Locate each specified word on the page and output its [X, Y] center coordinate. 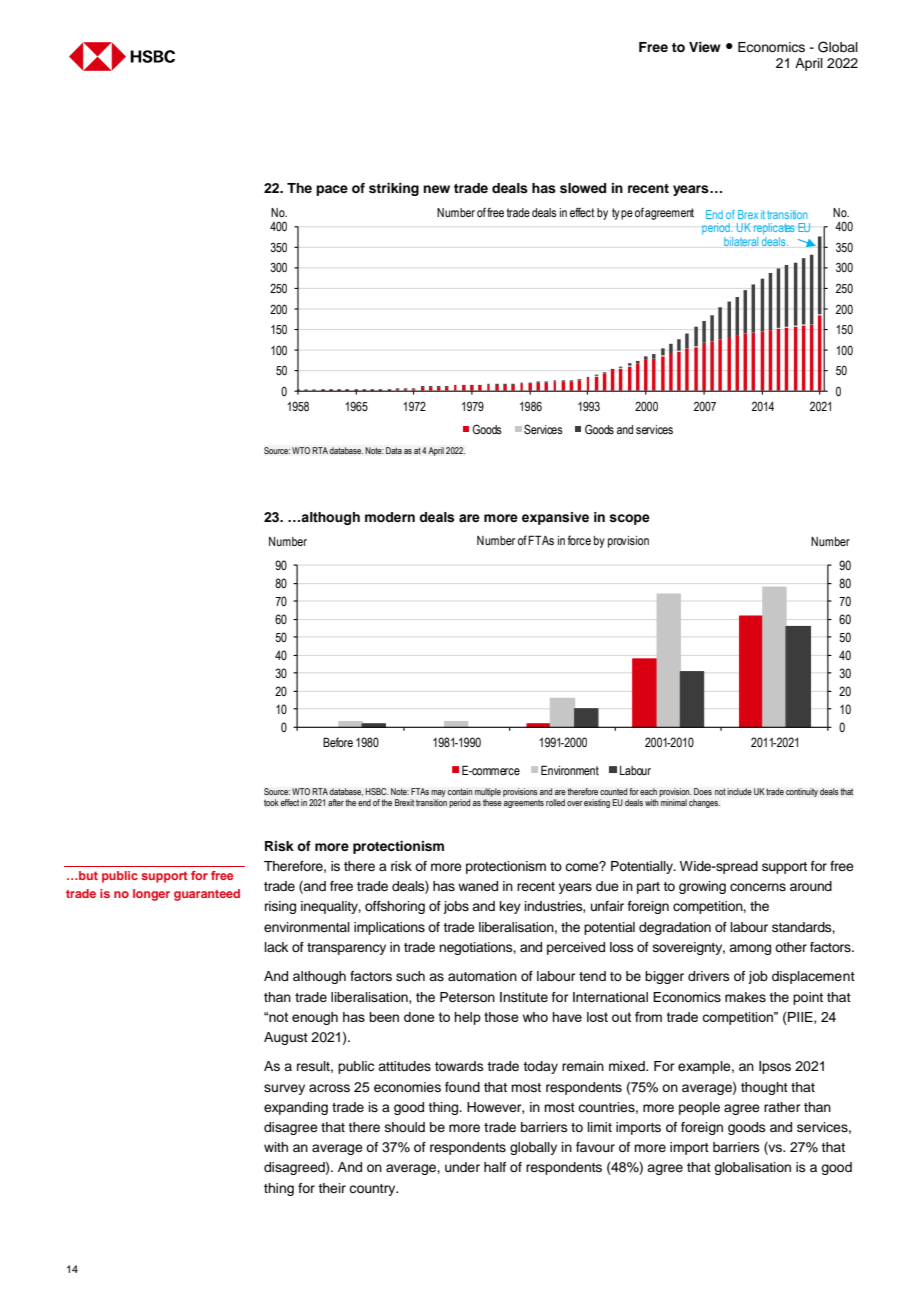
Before [338, 742]
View [705, 47]
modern [390, 517]
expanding [296, 1108]
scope [629, 519]
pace [332, 190]
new [436, 189]
